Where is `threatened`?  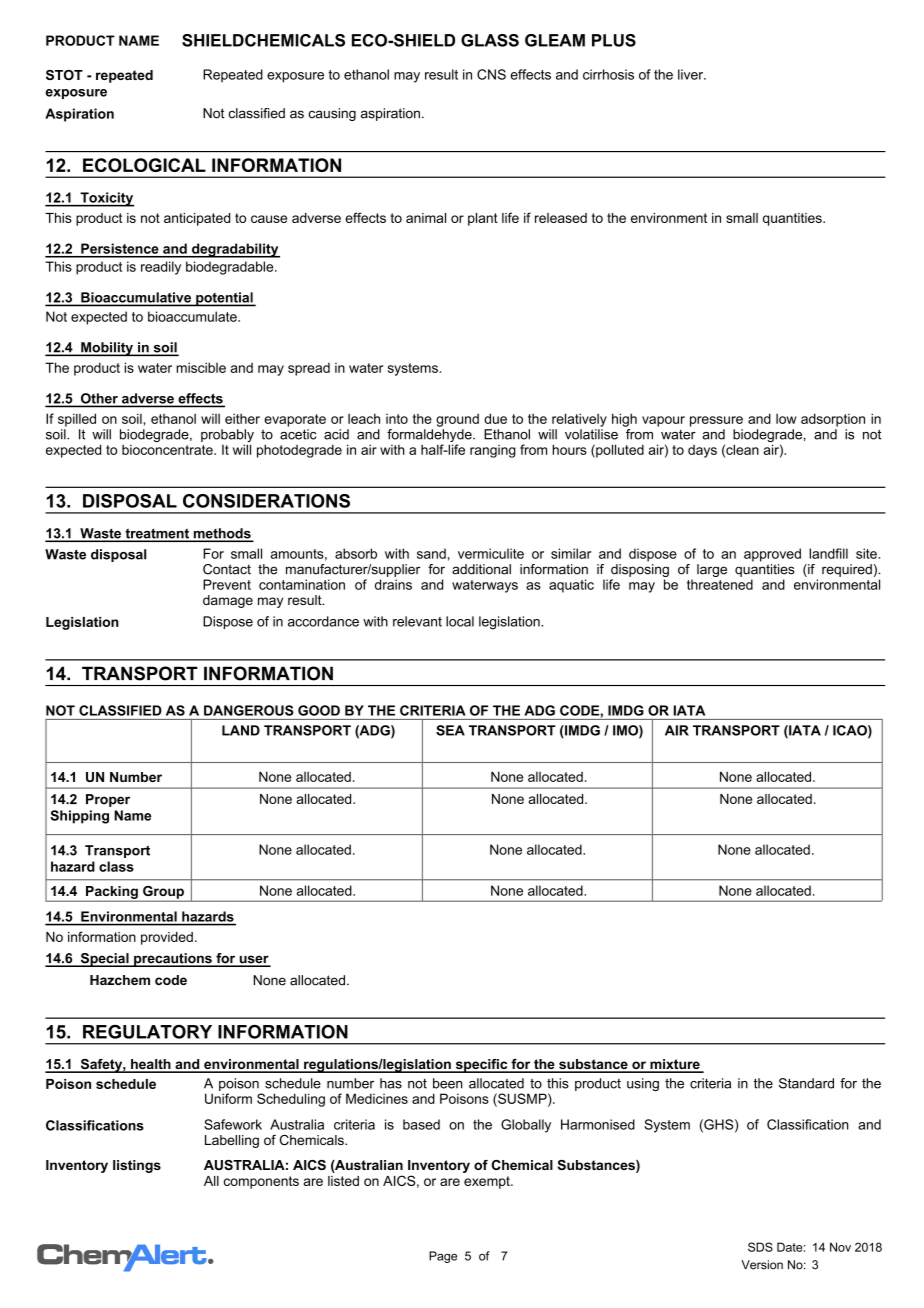 threatened is located at coordinates (720, 584).
